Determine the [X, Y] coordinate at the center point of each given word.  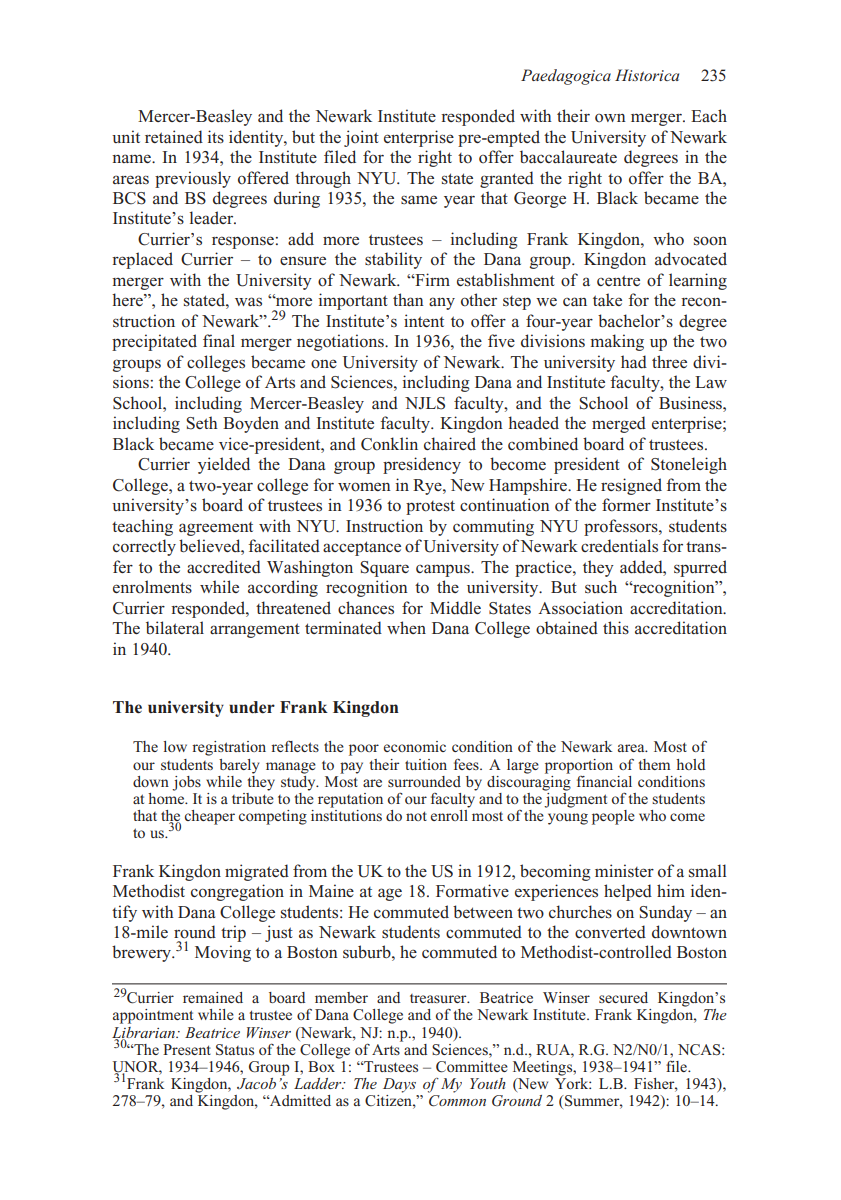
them [654, 764]
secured [623, 997]
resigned [631, 486]
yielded [224, 465]
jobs [186, 783]
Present [187, 1049]
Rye [428, 487]
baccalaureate [568, 156]
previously [193, 179]
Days [399, 1085]
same [419, 199]
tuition [426, 764]
